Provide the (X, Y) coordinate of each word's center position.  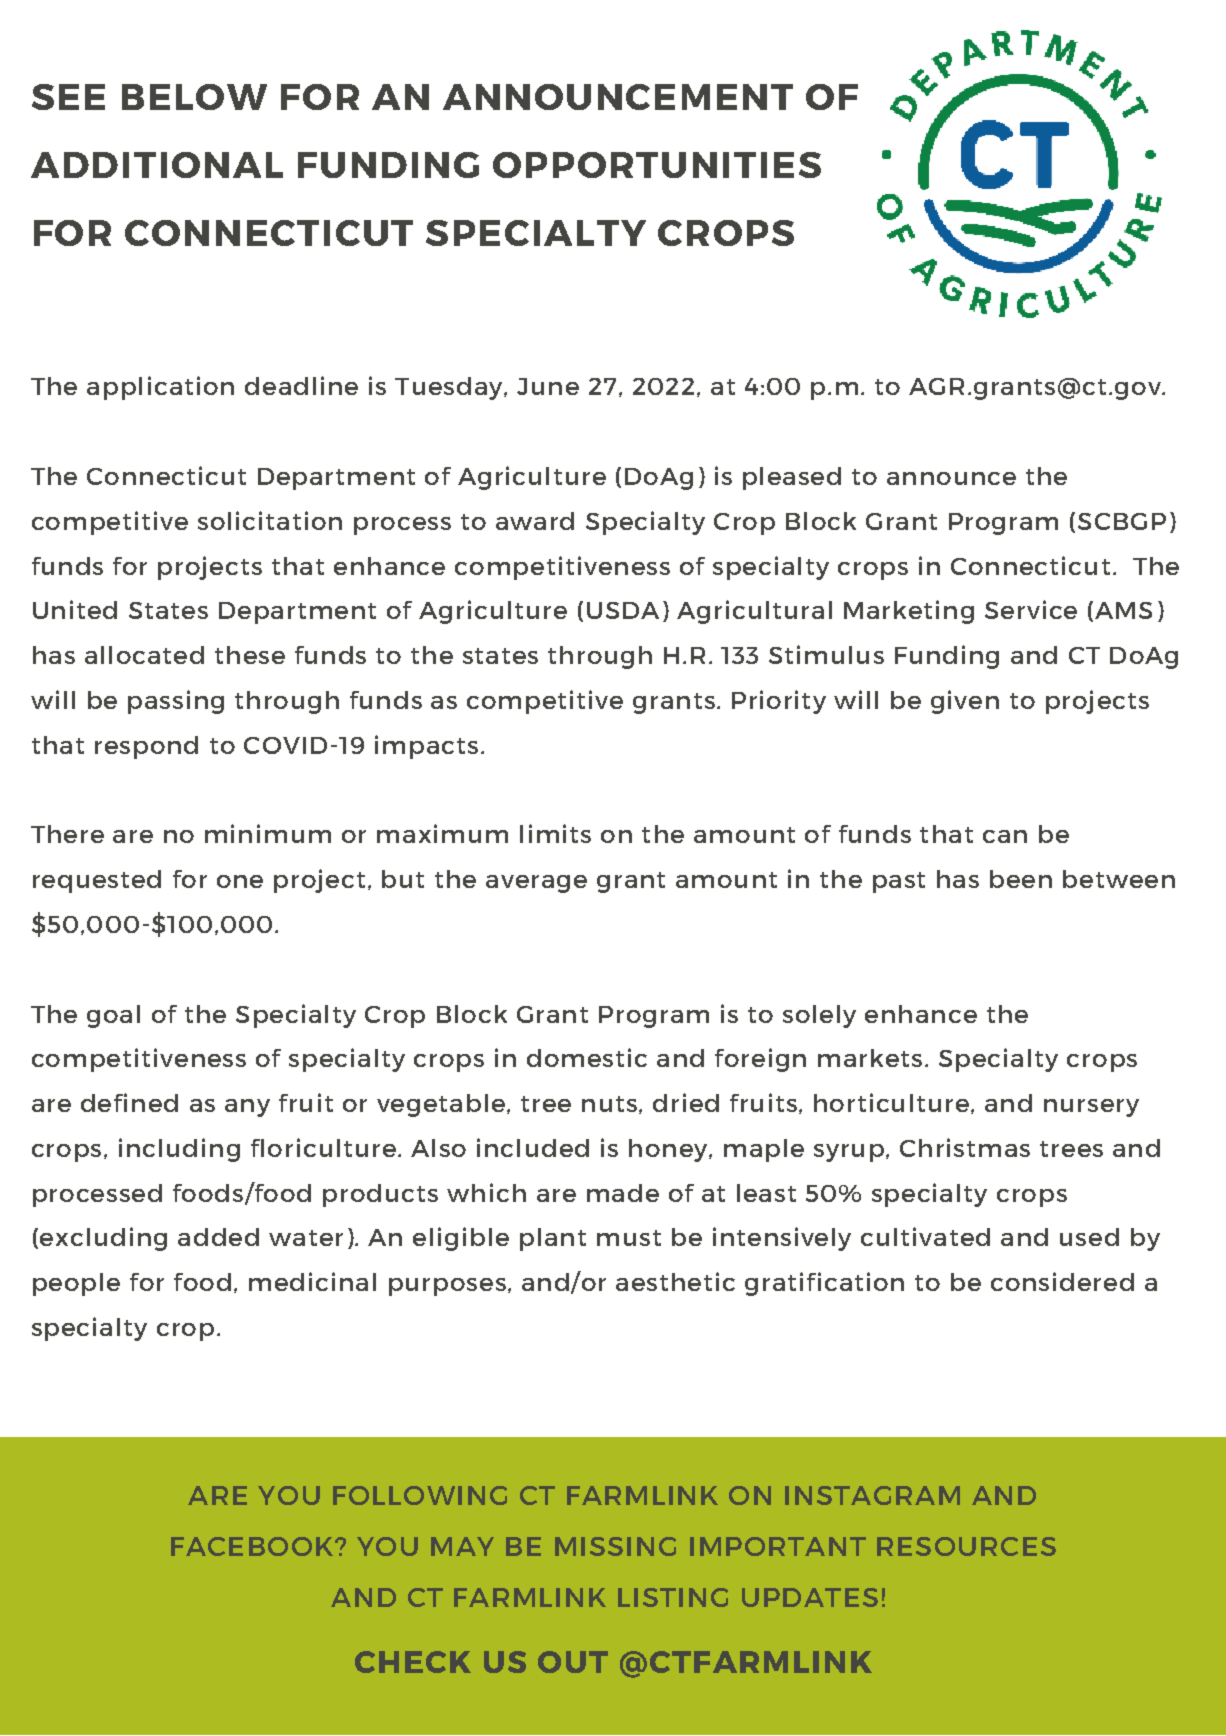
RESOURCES (966, 1546)
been (1021, 879)
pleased (792, 478)
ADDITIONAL (157, 165)
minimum (268, 833)
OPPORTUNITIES (657, 165)
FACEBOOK (253, 1546)
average (536, 884)
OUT (573, 1662)
